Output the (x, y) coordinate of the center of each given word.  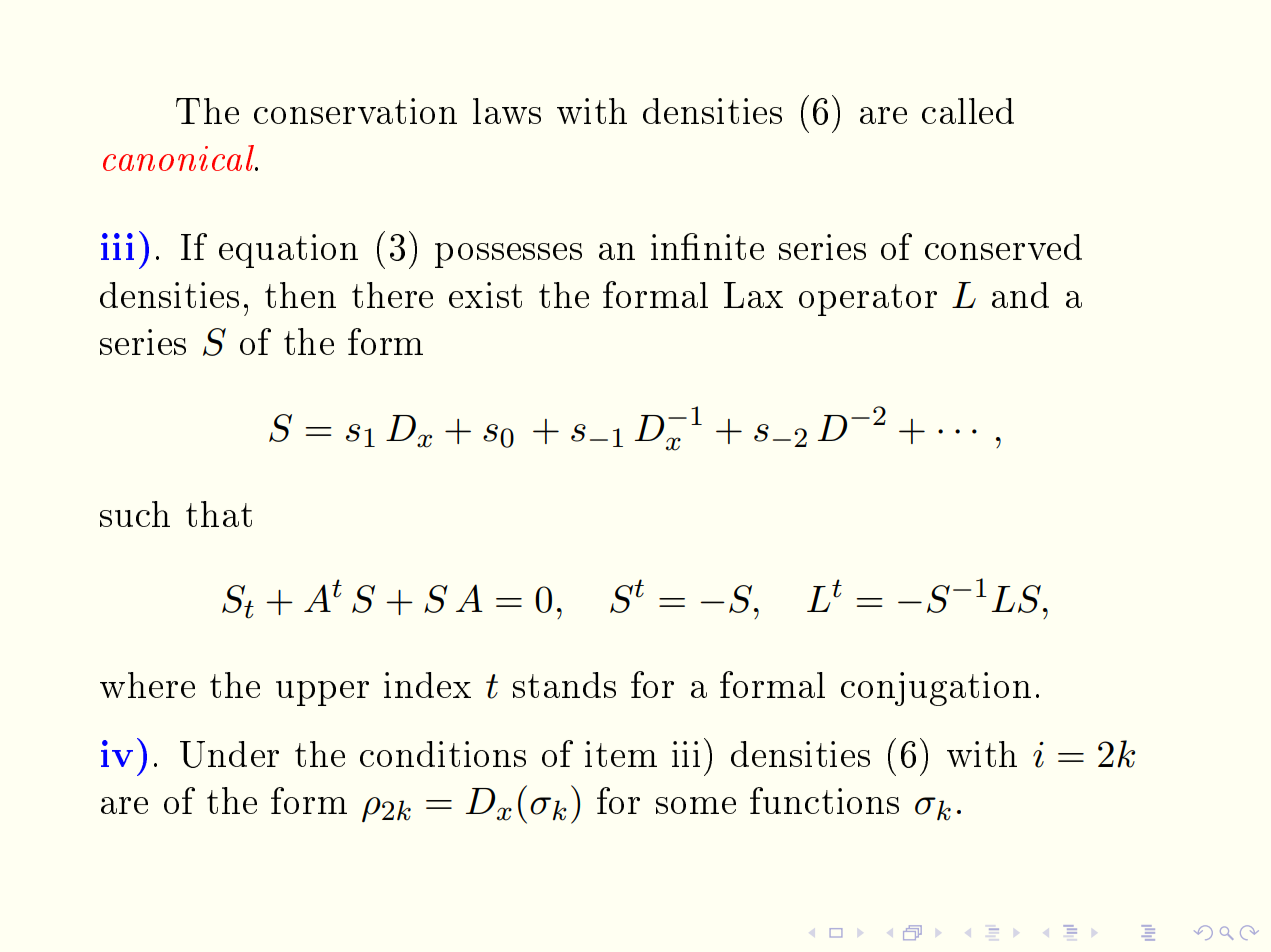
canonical (180, 158)
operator (868, 300)
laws (507, 111)
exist (485, 295)
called (968, 111)
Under (229, 754)
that (219, 514)
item (621, 754)
